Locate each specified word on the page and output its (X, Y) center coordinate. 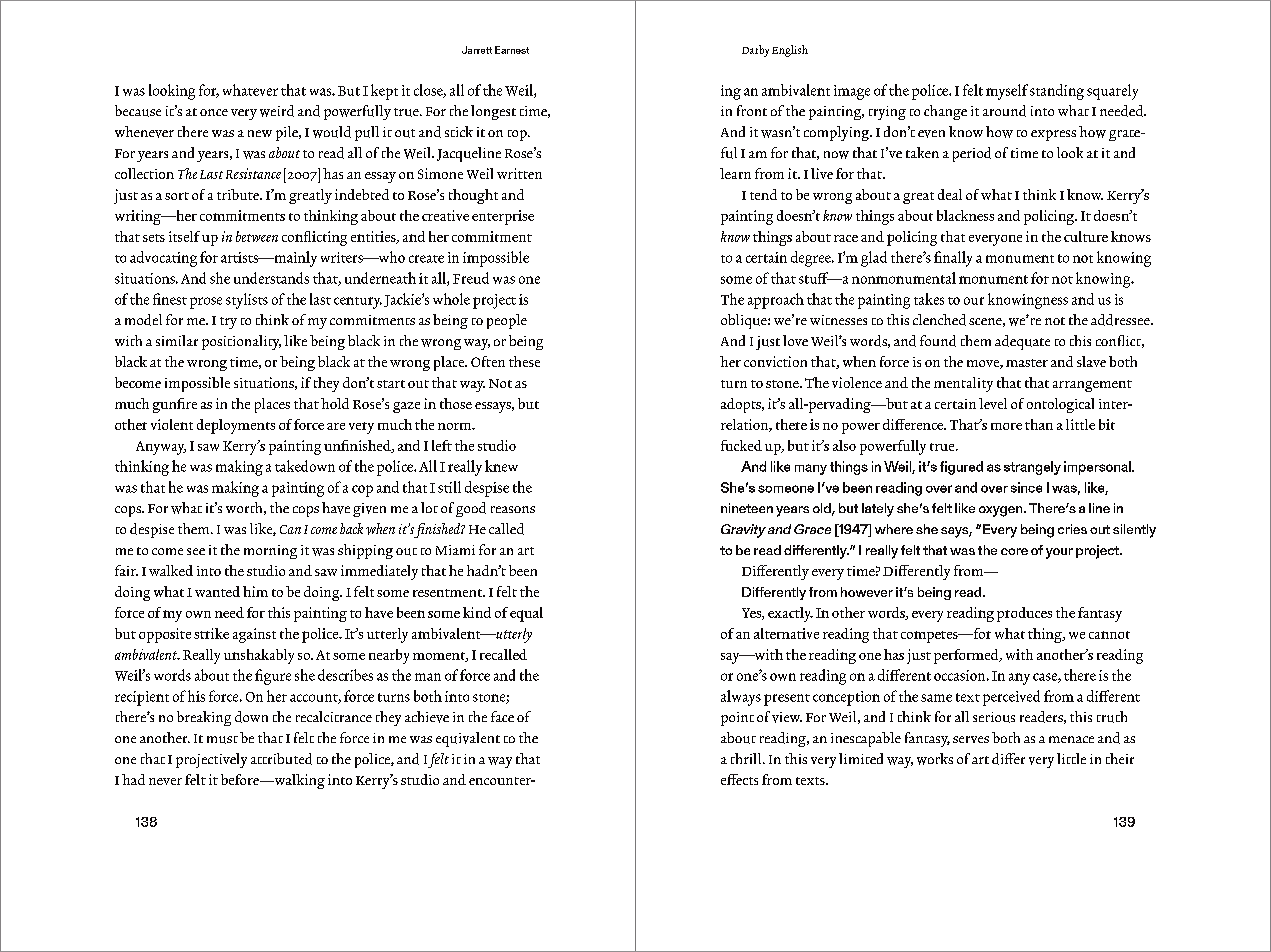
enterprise (503, 217)
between (257, 236)
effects (739, 779)
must (222, 740)
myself (1007, 92)
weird (277, 111)
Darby (755, 51)
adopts (742, 405)
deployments (236, 426)
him (255, 591)
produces (1024, 614)
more (1006, 426)
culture (1086, 236)
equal (526, 614)
